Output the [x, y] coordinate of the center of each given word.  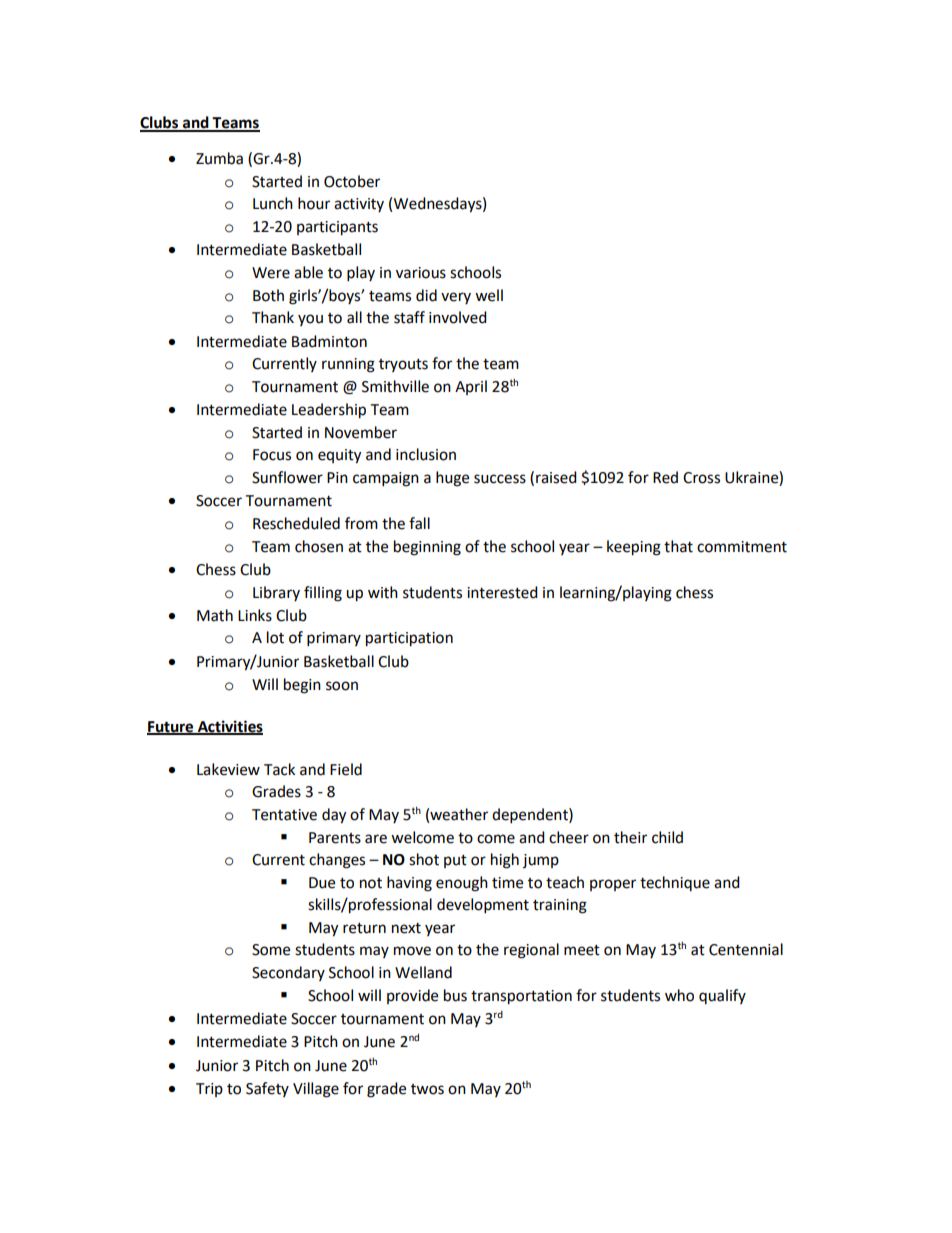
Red [665, 477]
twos [427, 1089]
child [667, 837]
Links [255, 615]
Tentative [284, 815]
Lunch [273, 203]
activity [359, 205]
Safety [267, 1089]
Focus [272, 455]
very [456, 298]
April [471, 387]
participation [409, 639]
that [678, 546]
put [455, 861]
